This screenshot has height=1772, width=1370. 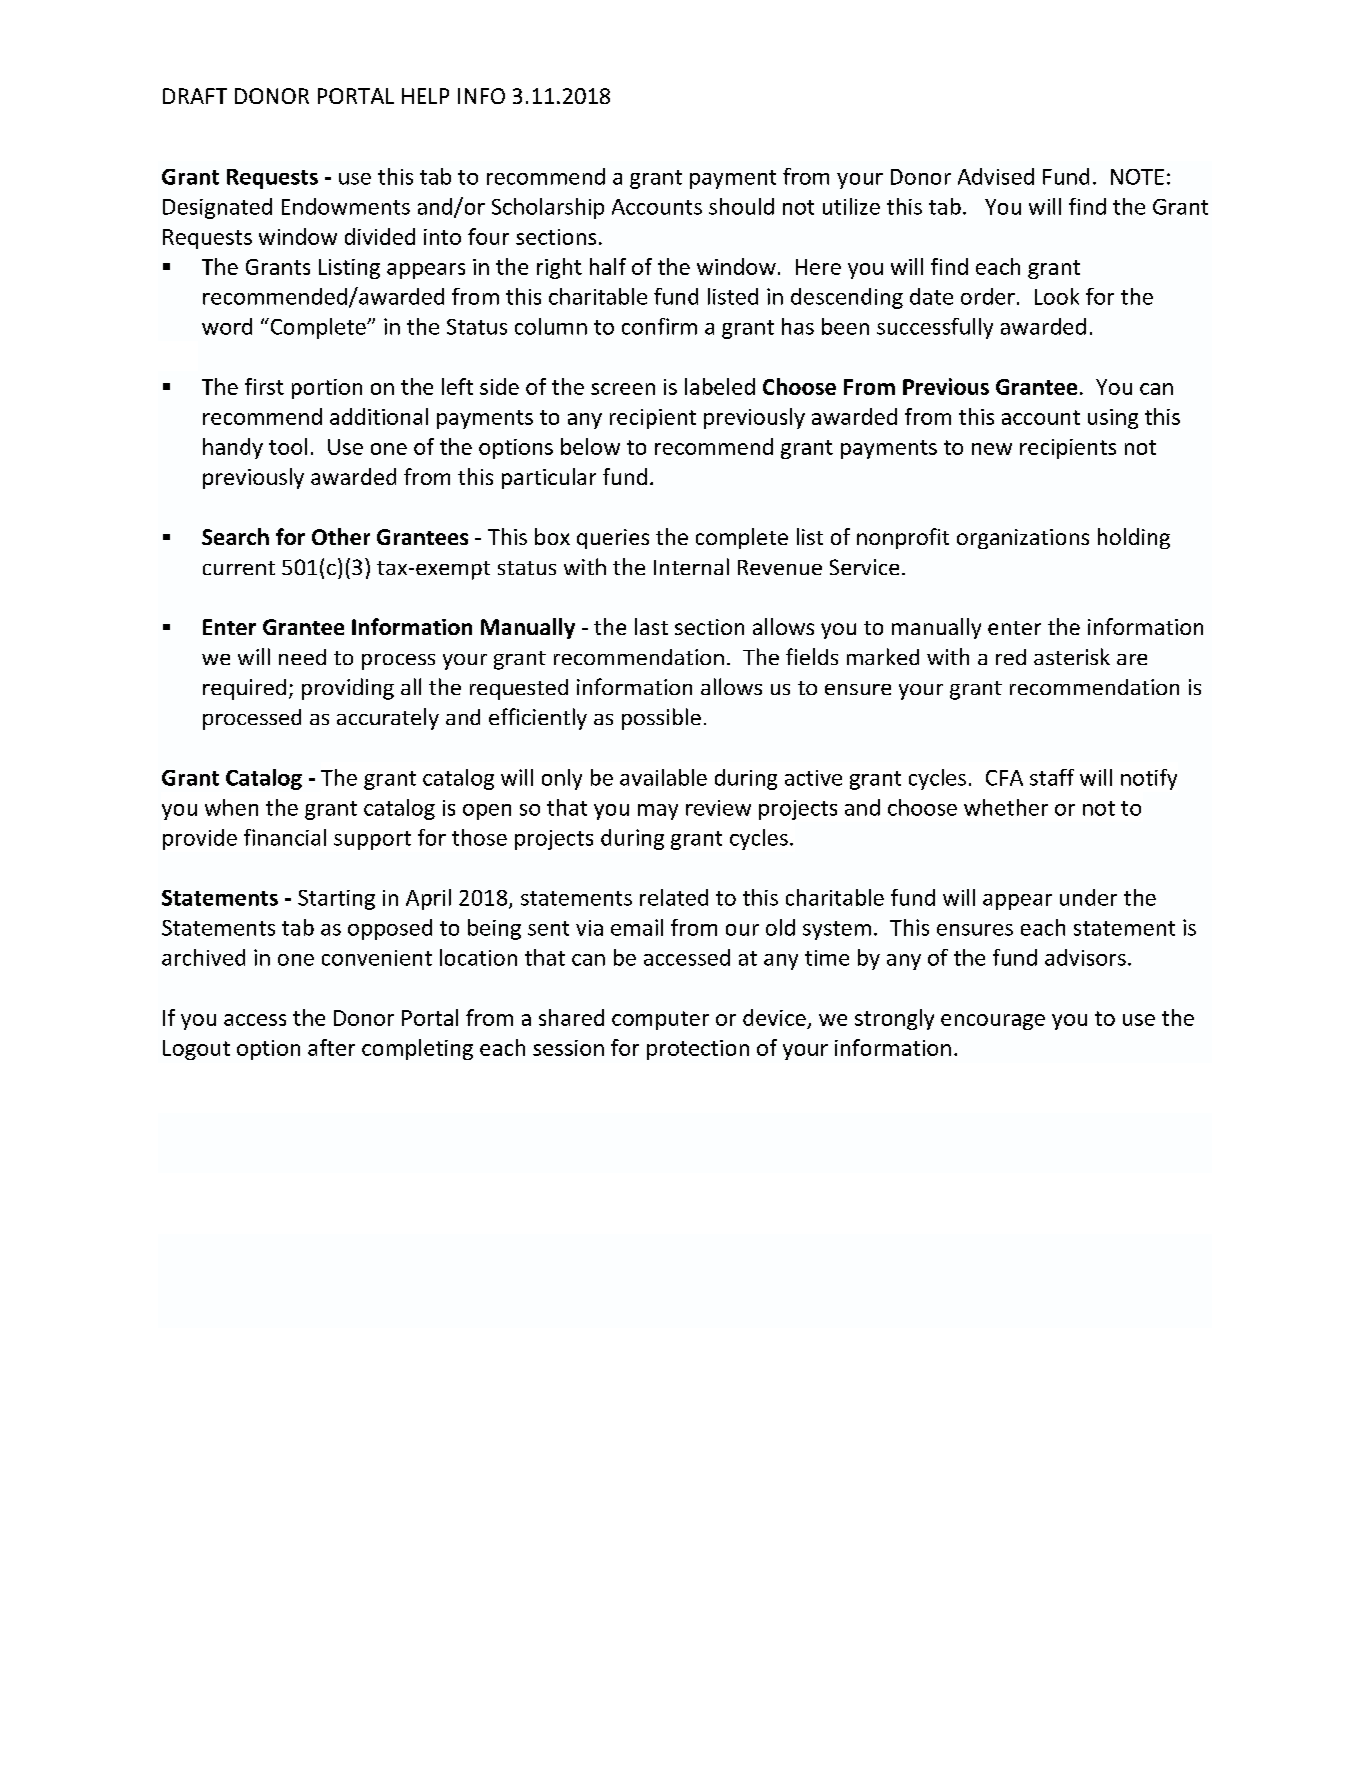 What do you see at coordinates (658, 812) in the screenshot?
I see `may` at bounding box center [658, 812].
